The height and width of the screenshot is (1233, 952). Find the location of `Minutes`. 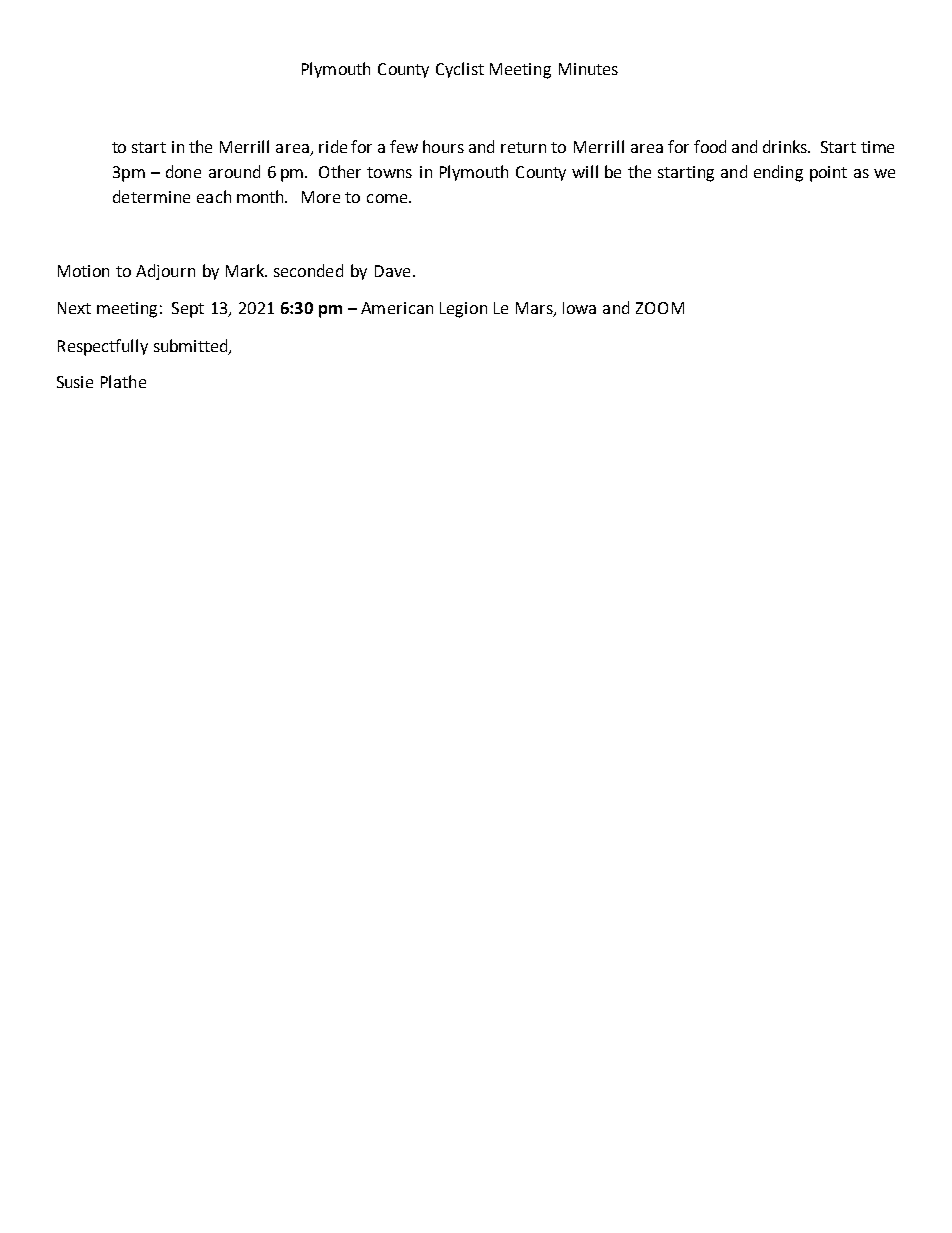

Minutes is located at coordinates (588, 69).
